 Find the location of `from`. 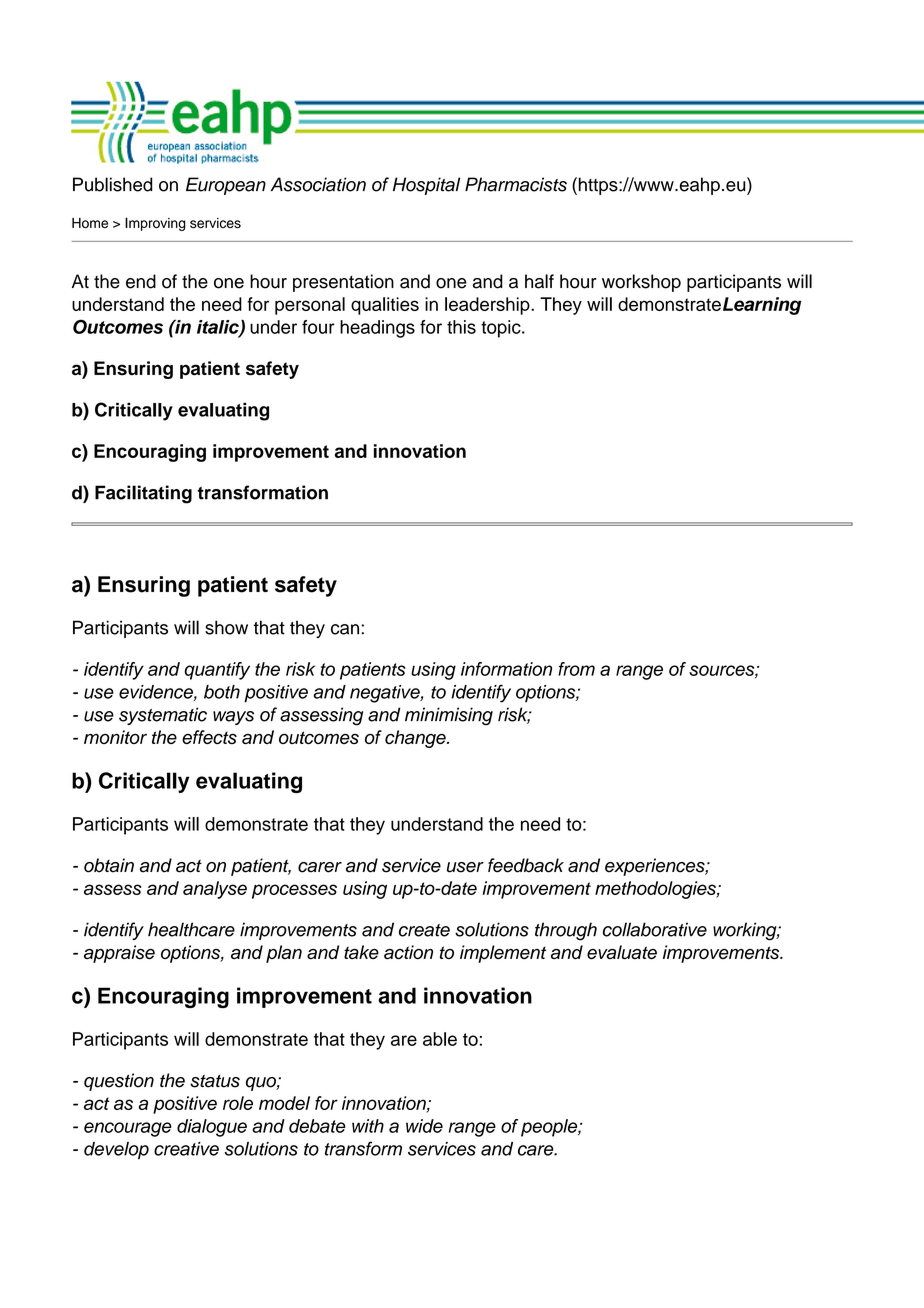

from is located at coordinates (576, 669).
